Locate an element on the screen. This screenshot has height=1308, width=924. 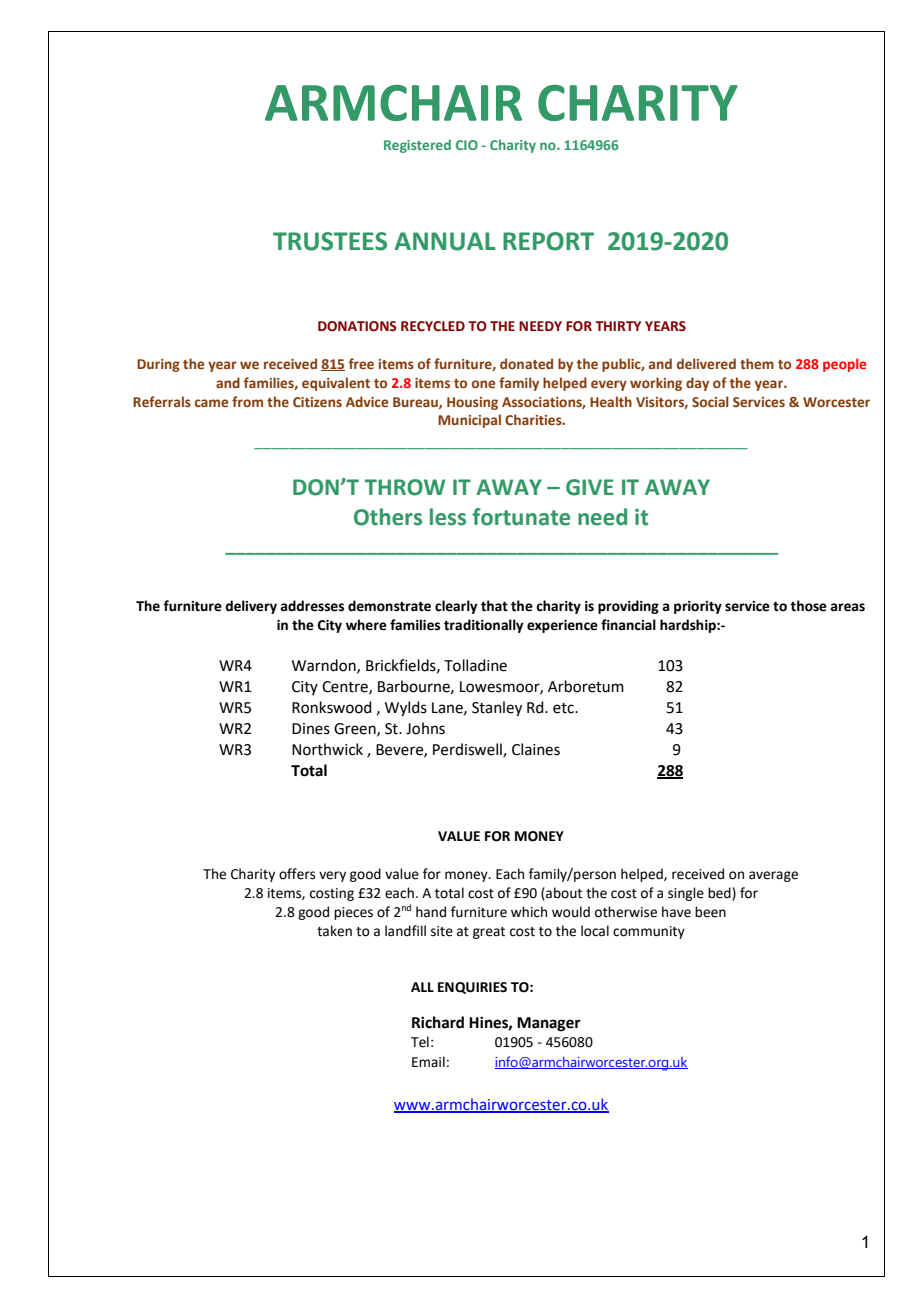
Tel is located at coordinates (420, 1042).
